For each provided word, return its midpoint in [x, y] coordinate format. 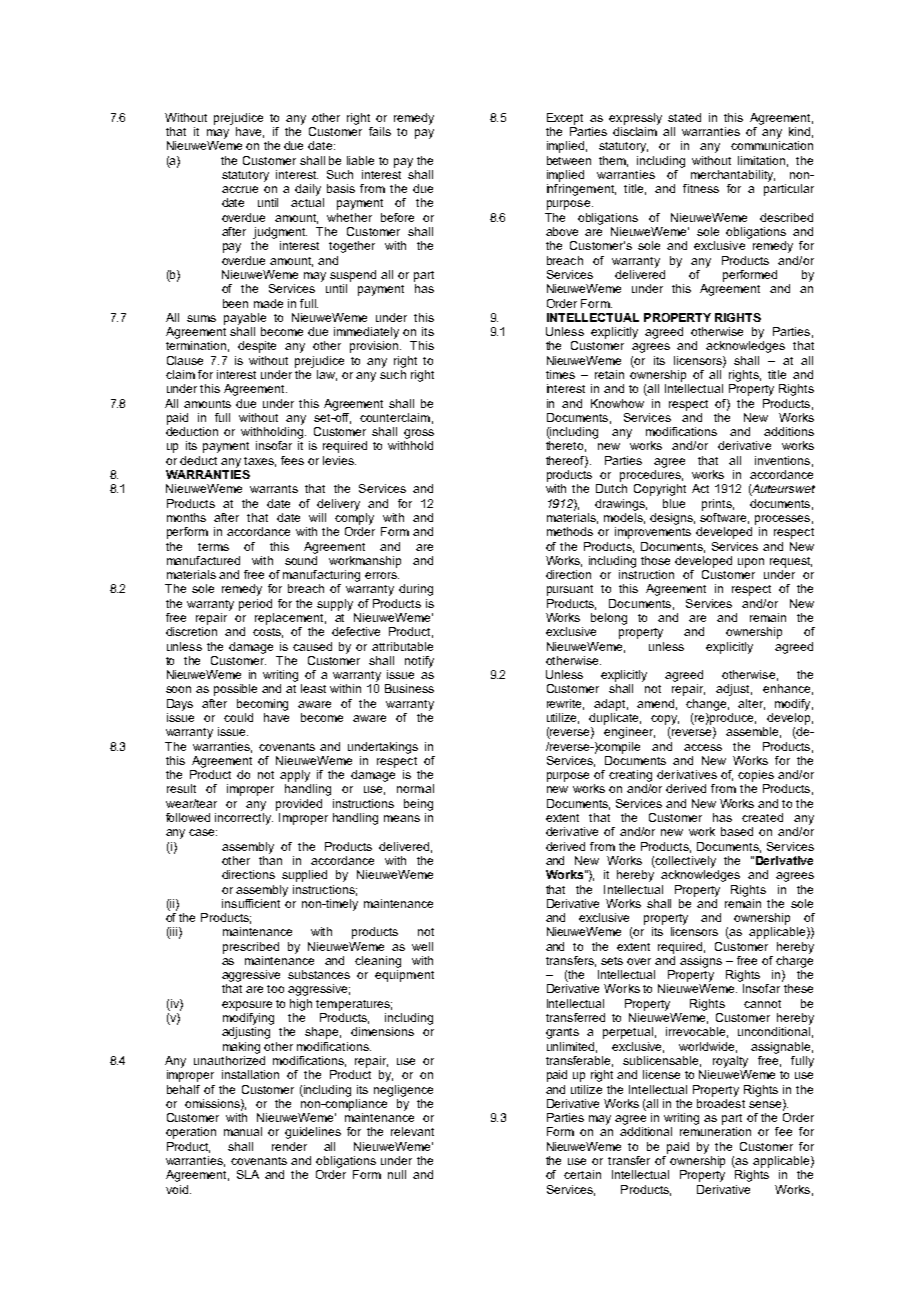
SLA [248, 1174]
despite [257, 347]
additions [789, 431]
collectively [685, 862]
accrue [240, 189]
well [422, 946]
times [560, 374]
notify [419, 662]
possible [235, 690]
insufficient [251, 903]
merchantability [733, 176]
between [569, 160]
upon [751, 563]
